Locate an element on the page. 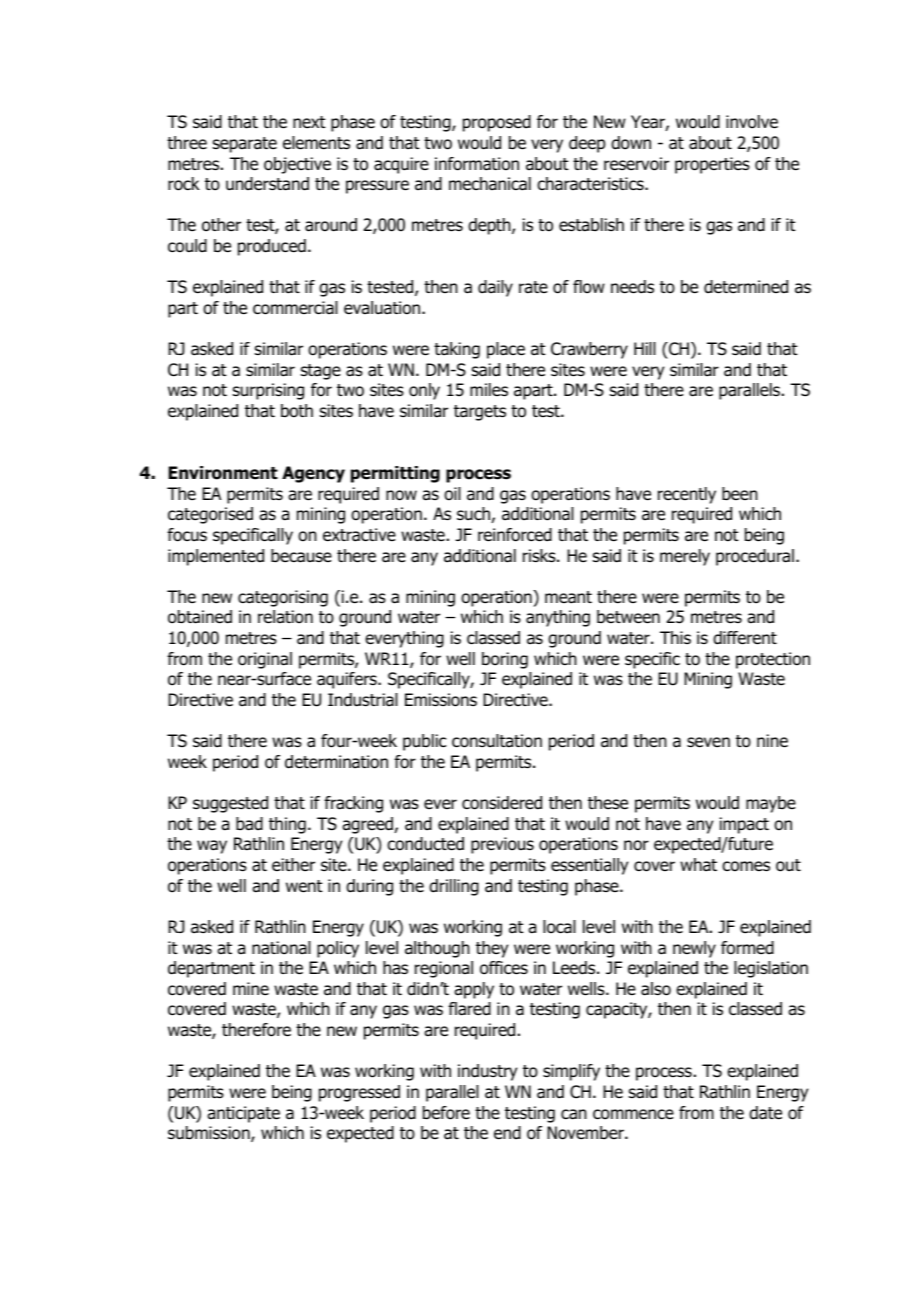 This page has height=1308, width=924. drilling is located at coordinates (454, 887).
